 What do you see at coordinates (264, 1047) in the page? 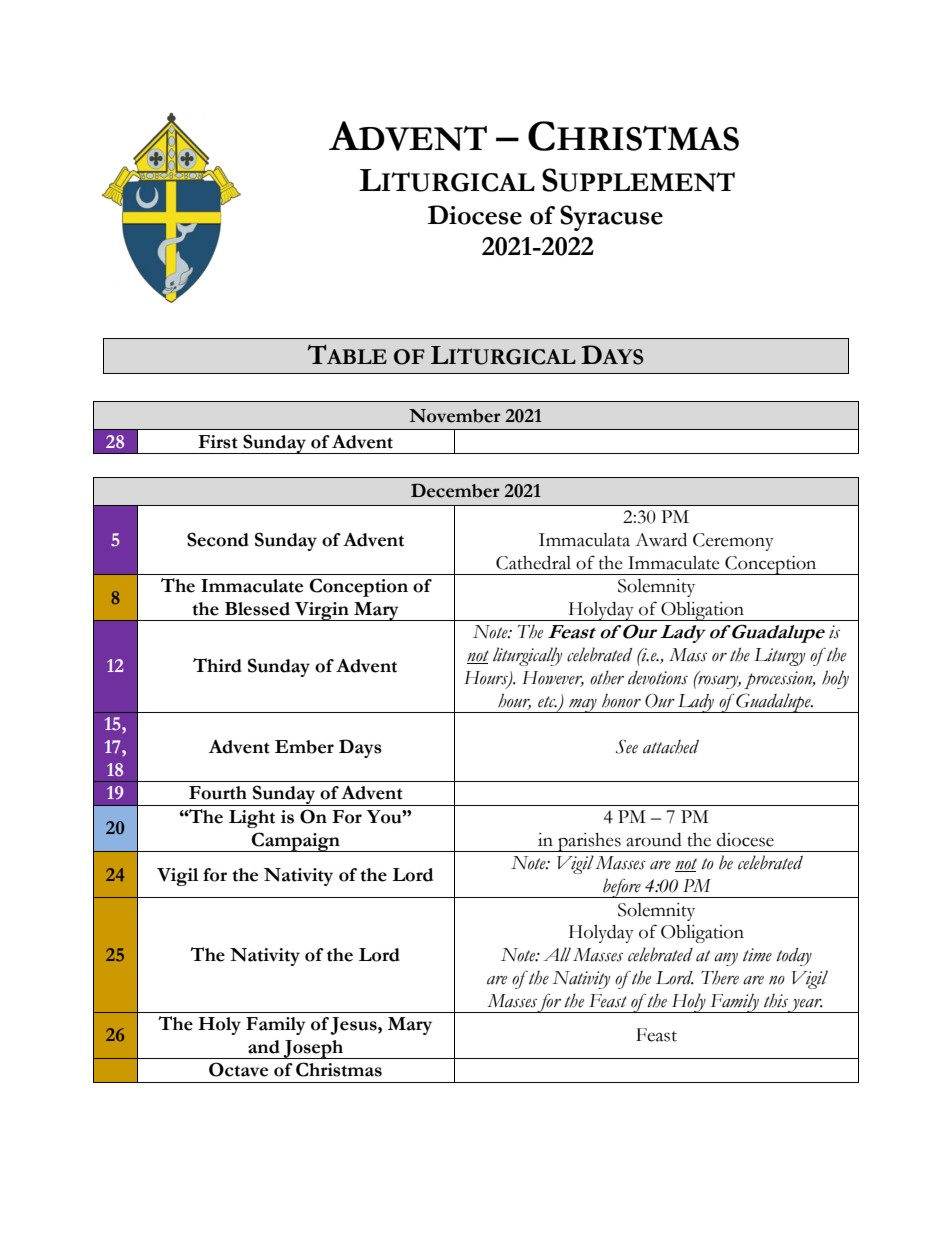
I see `and` at bounding box center [264, 1047].
